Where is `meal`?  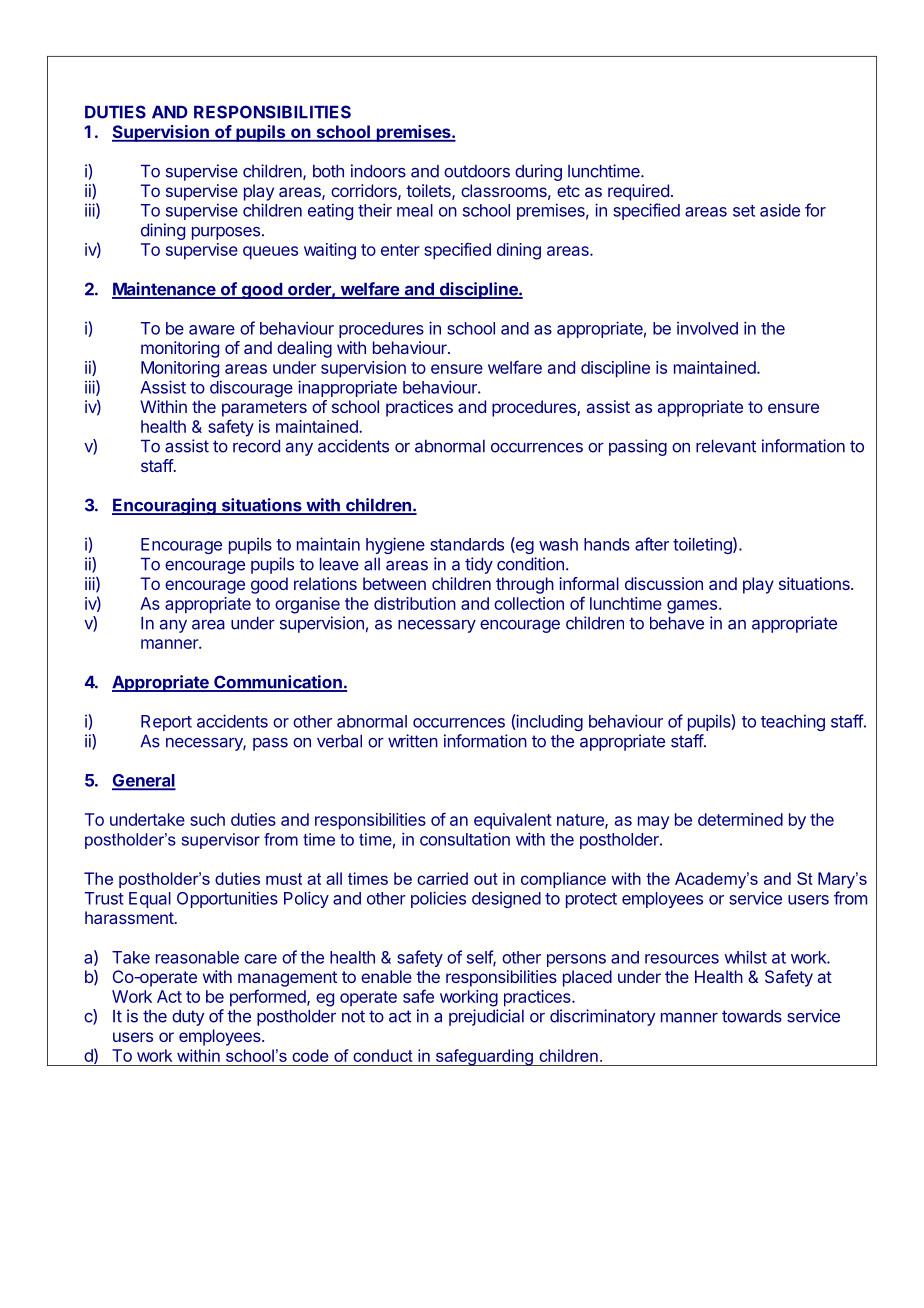 meal is located at coordinates (415, 210).
